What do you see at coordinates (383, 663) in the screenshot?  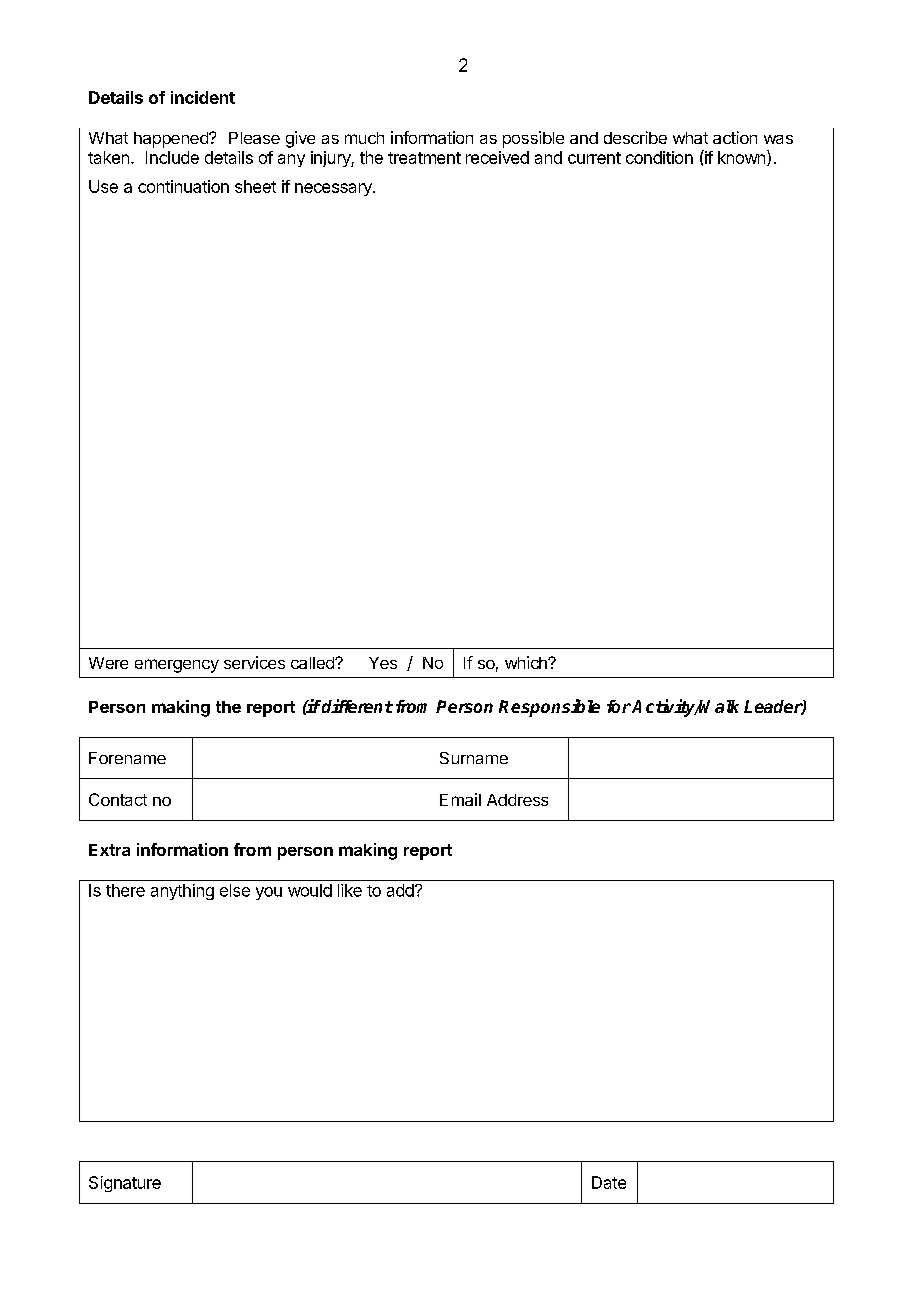 I see `Yes` at bounding box center [383, 663].
